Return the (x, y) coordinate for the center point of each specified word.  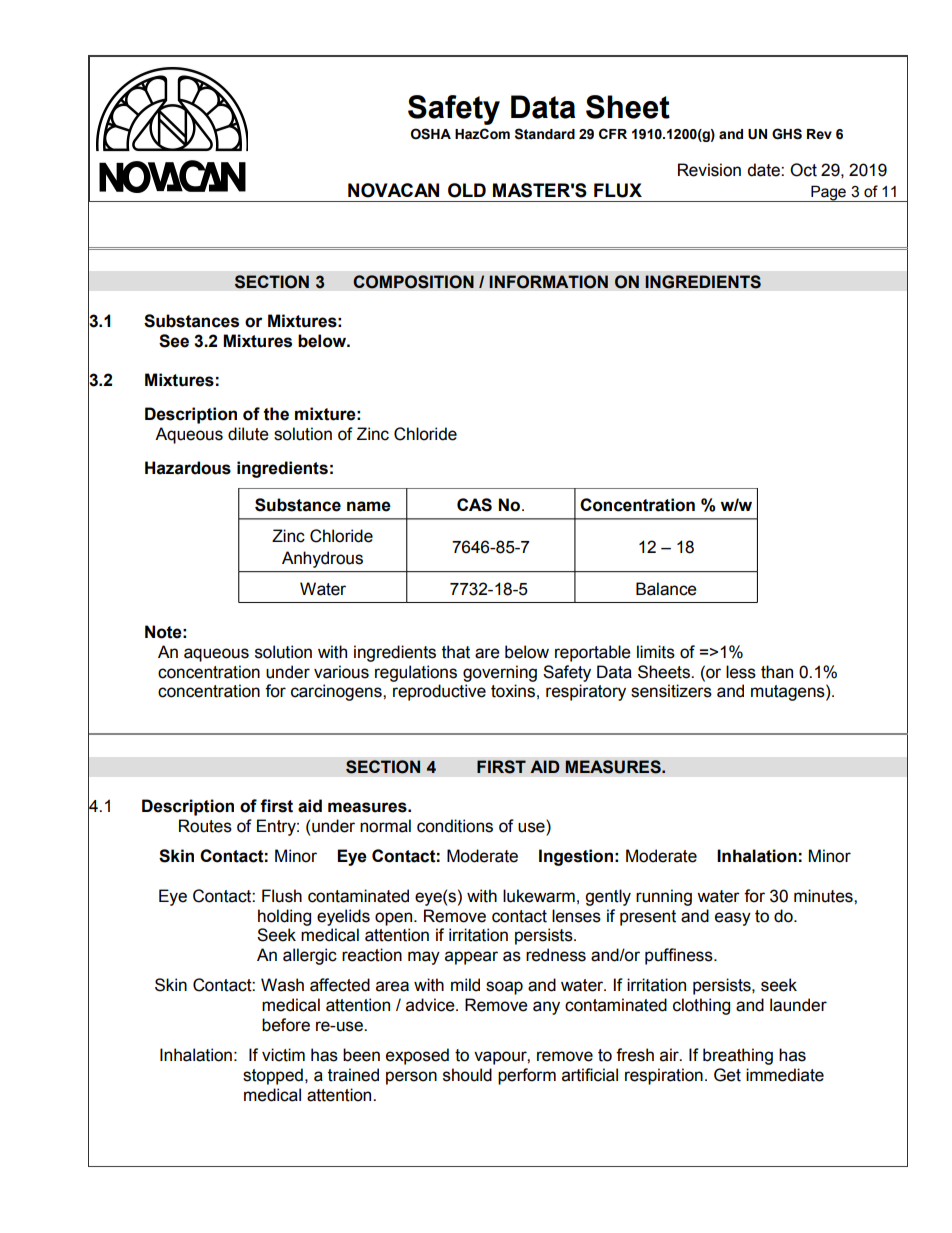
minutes (824, 896)
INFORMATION (548, 282)
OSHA (431, 134)
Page (828, 193)
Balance (666, 589)
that (456, 652)
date (764, 170)
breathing (738, 1056)
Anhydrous (322, 559)
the (276, 414)
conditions (455, 826)
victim (283, 1055)
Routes (205, 826)
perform (527, 1076)
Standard (545, 134)
